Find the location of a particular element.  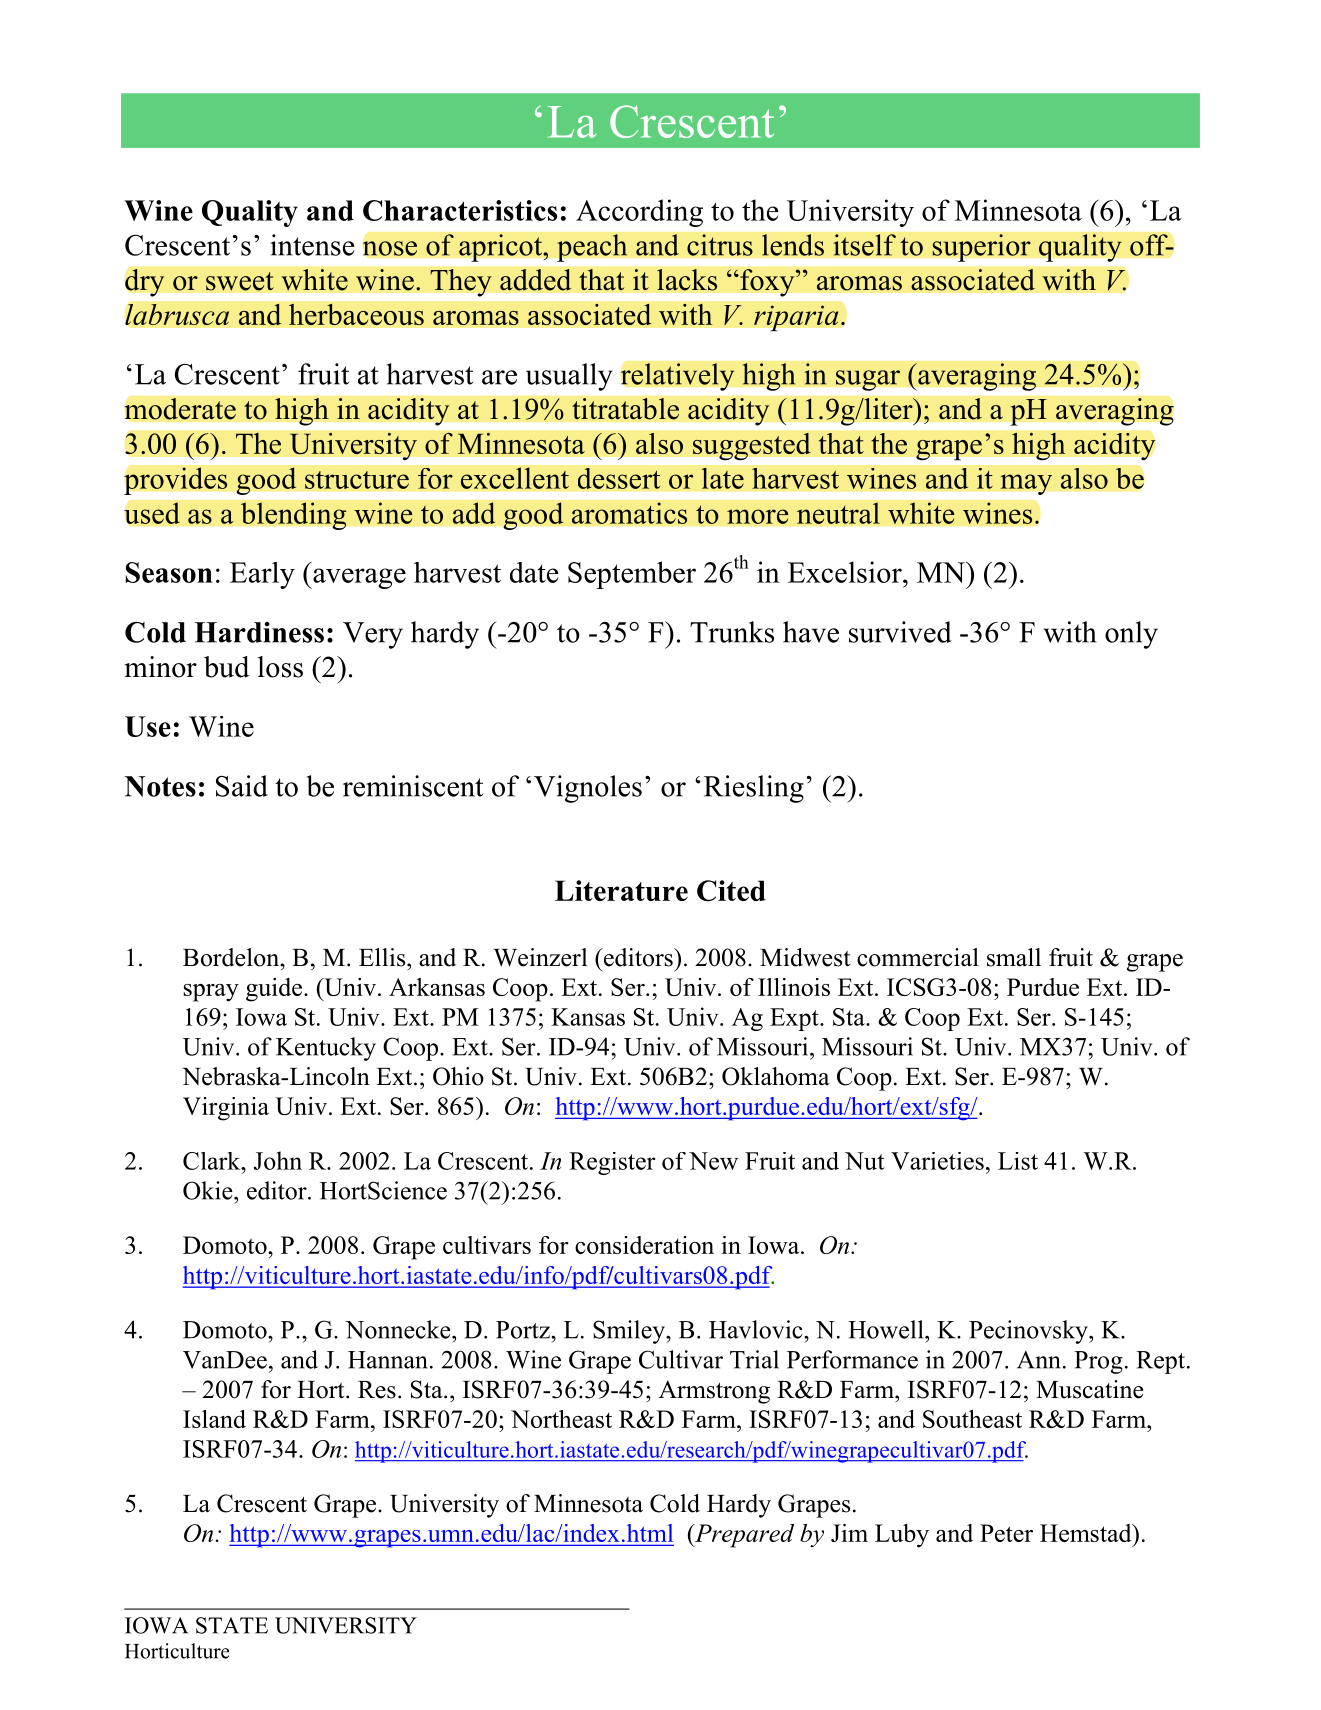

List is located at coordinates (1018, 1161).
